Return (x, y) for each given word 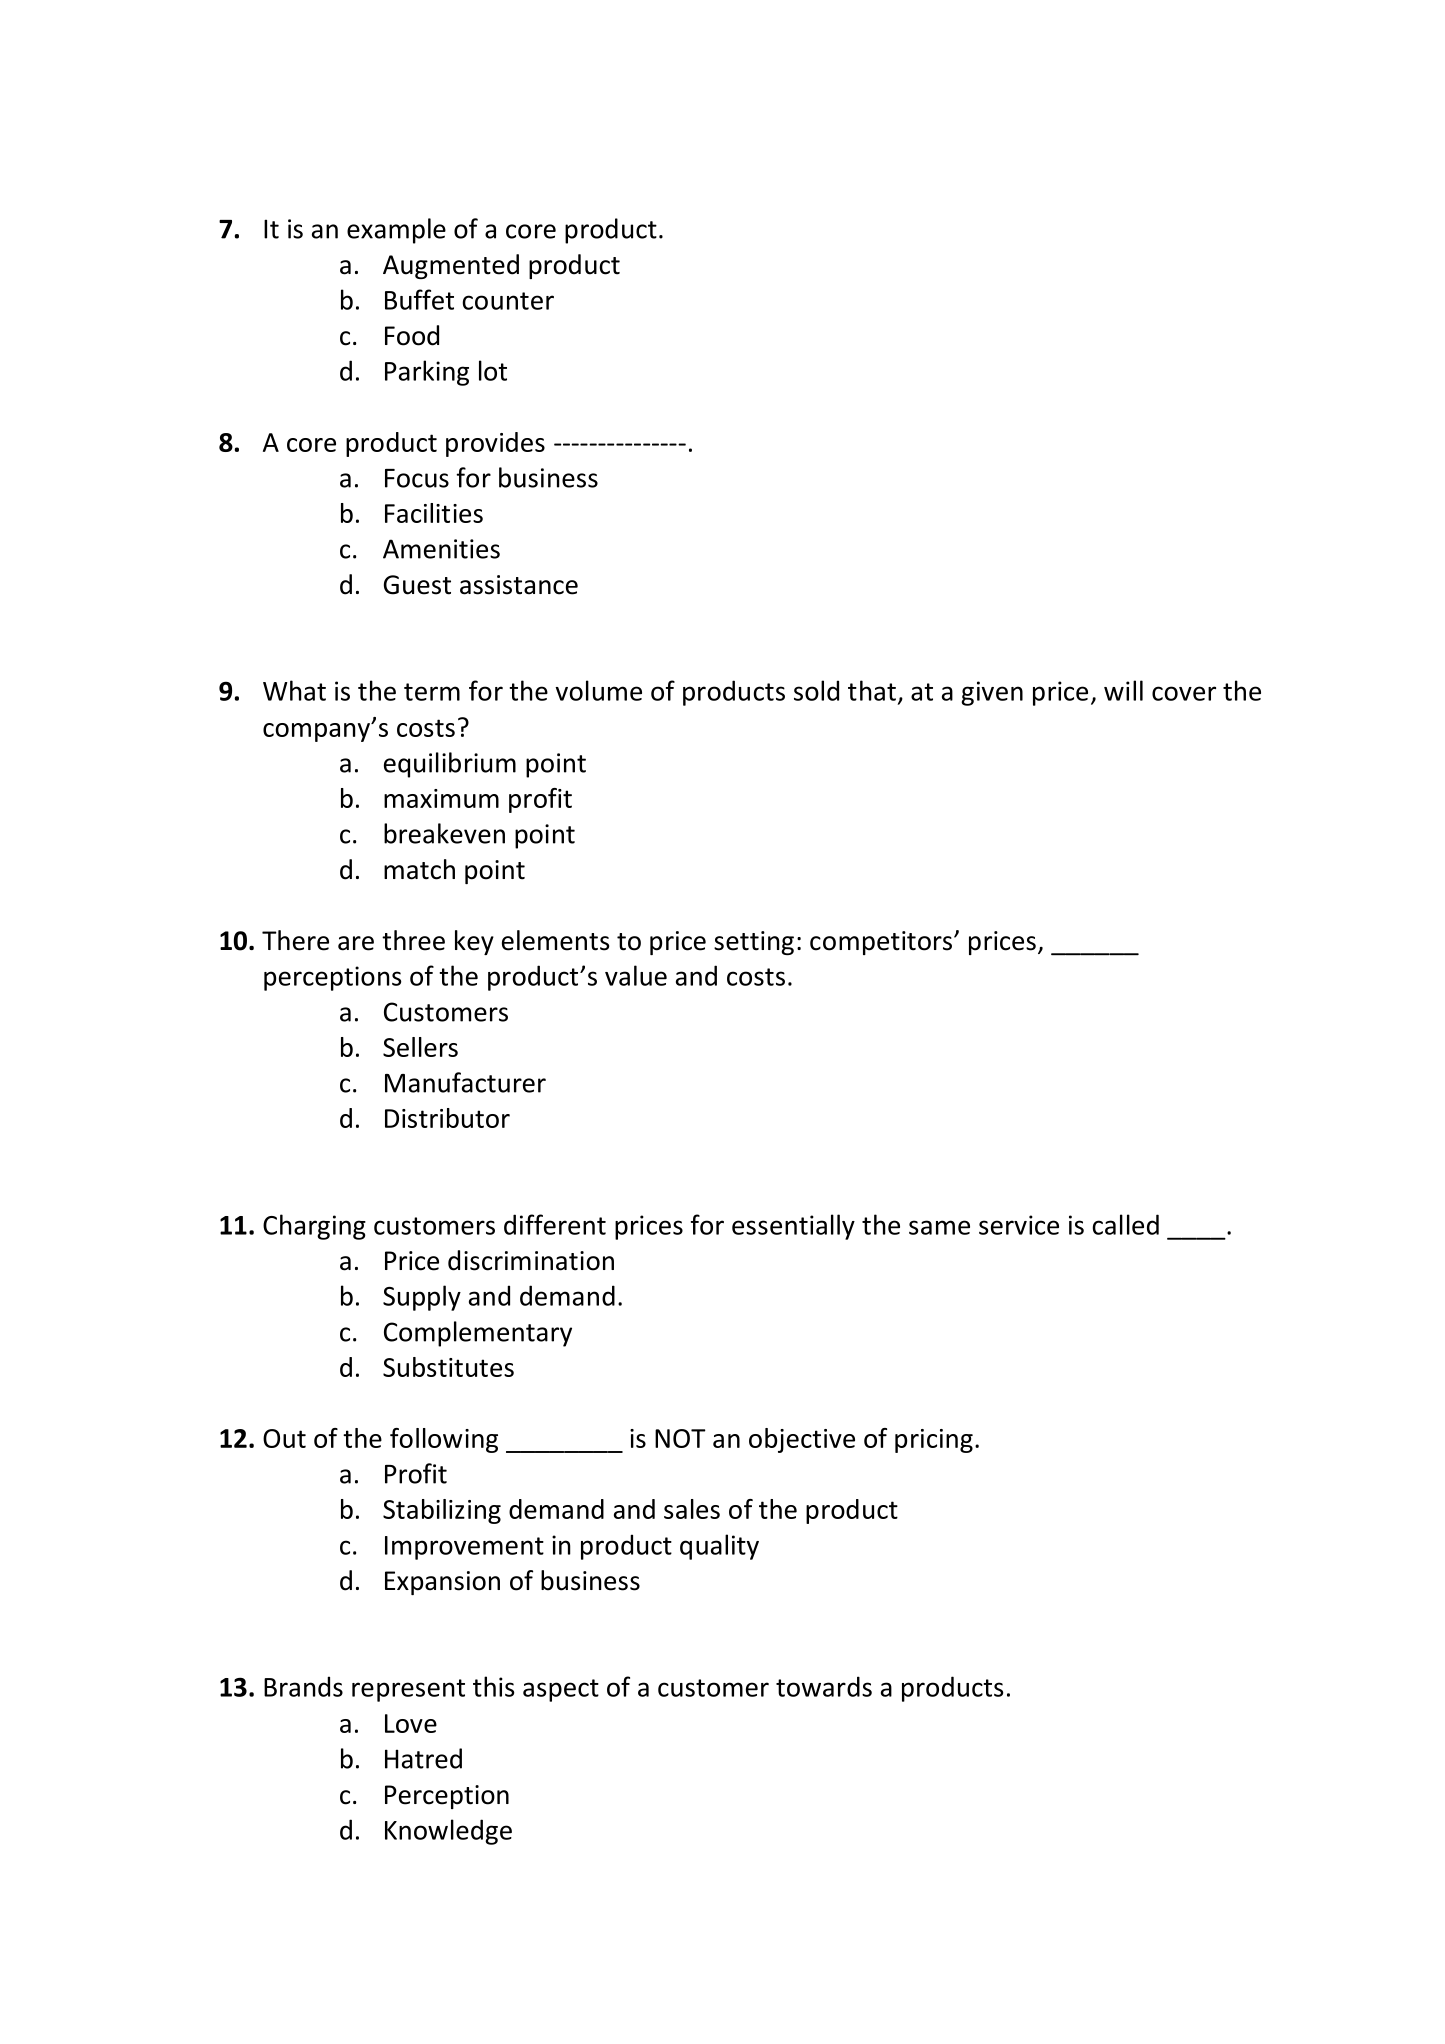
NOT (680, 1438)
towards (824, 1686)
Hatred (423, 1758)
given (992, 693)
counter (508, 301)
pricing (934, 1441)
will (1123, 690)
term (432, 692)
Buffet (419, 299)
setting (754, 943)
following (444, 1440)
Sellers (420, 1047)
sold (816, 690)
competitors (881, 943)
